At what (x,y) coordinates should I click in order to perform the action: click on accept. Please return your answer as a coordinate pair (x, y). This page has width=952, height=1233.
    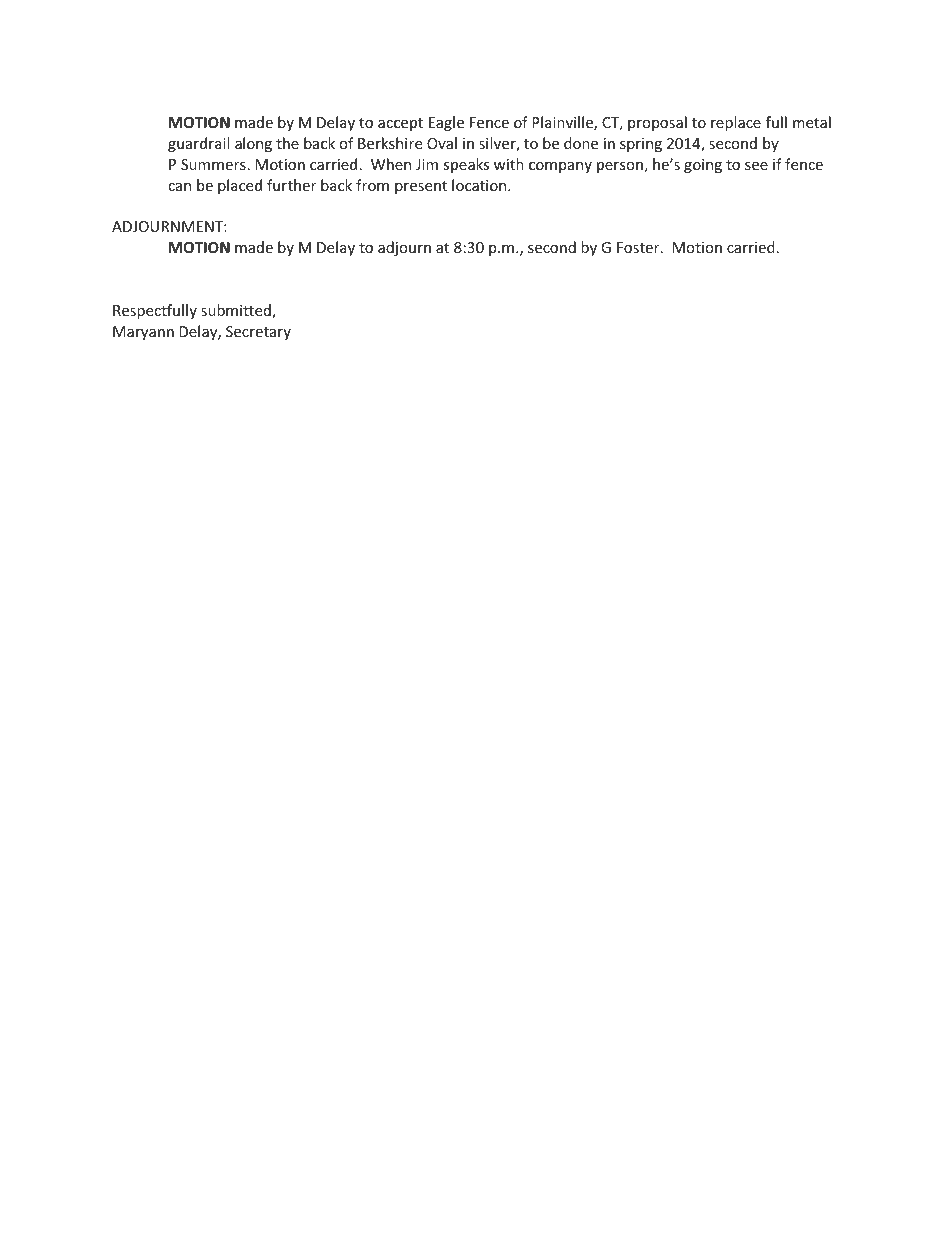
    Looking at the image, I should click on (400, 124).
